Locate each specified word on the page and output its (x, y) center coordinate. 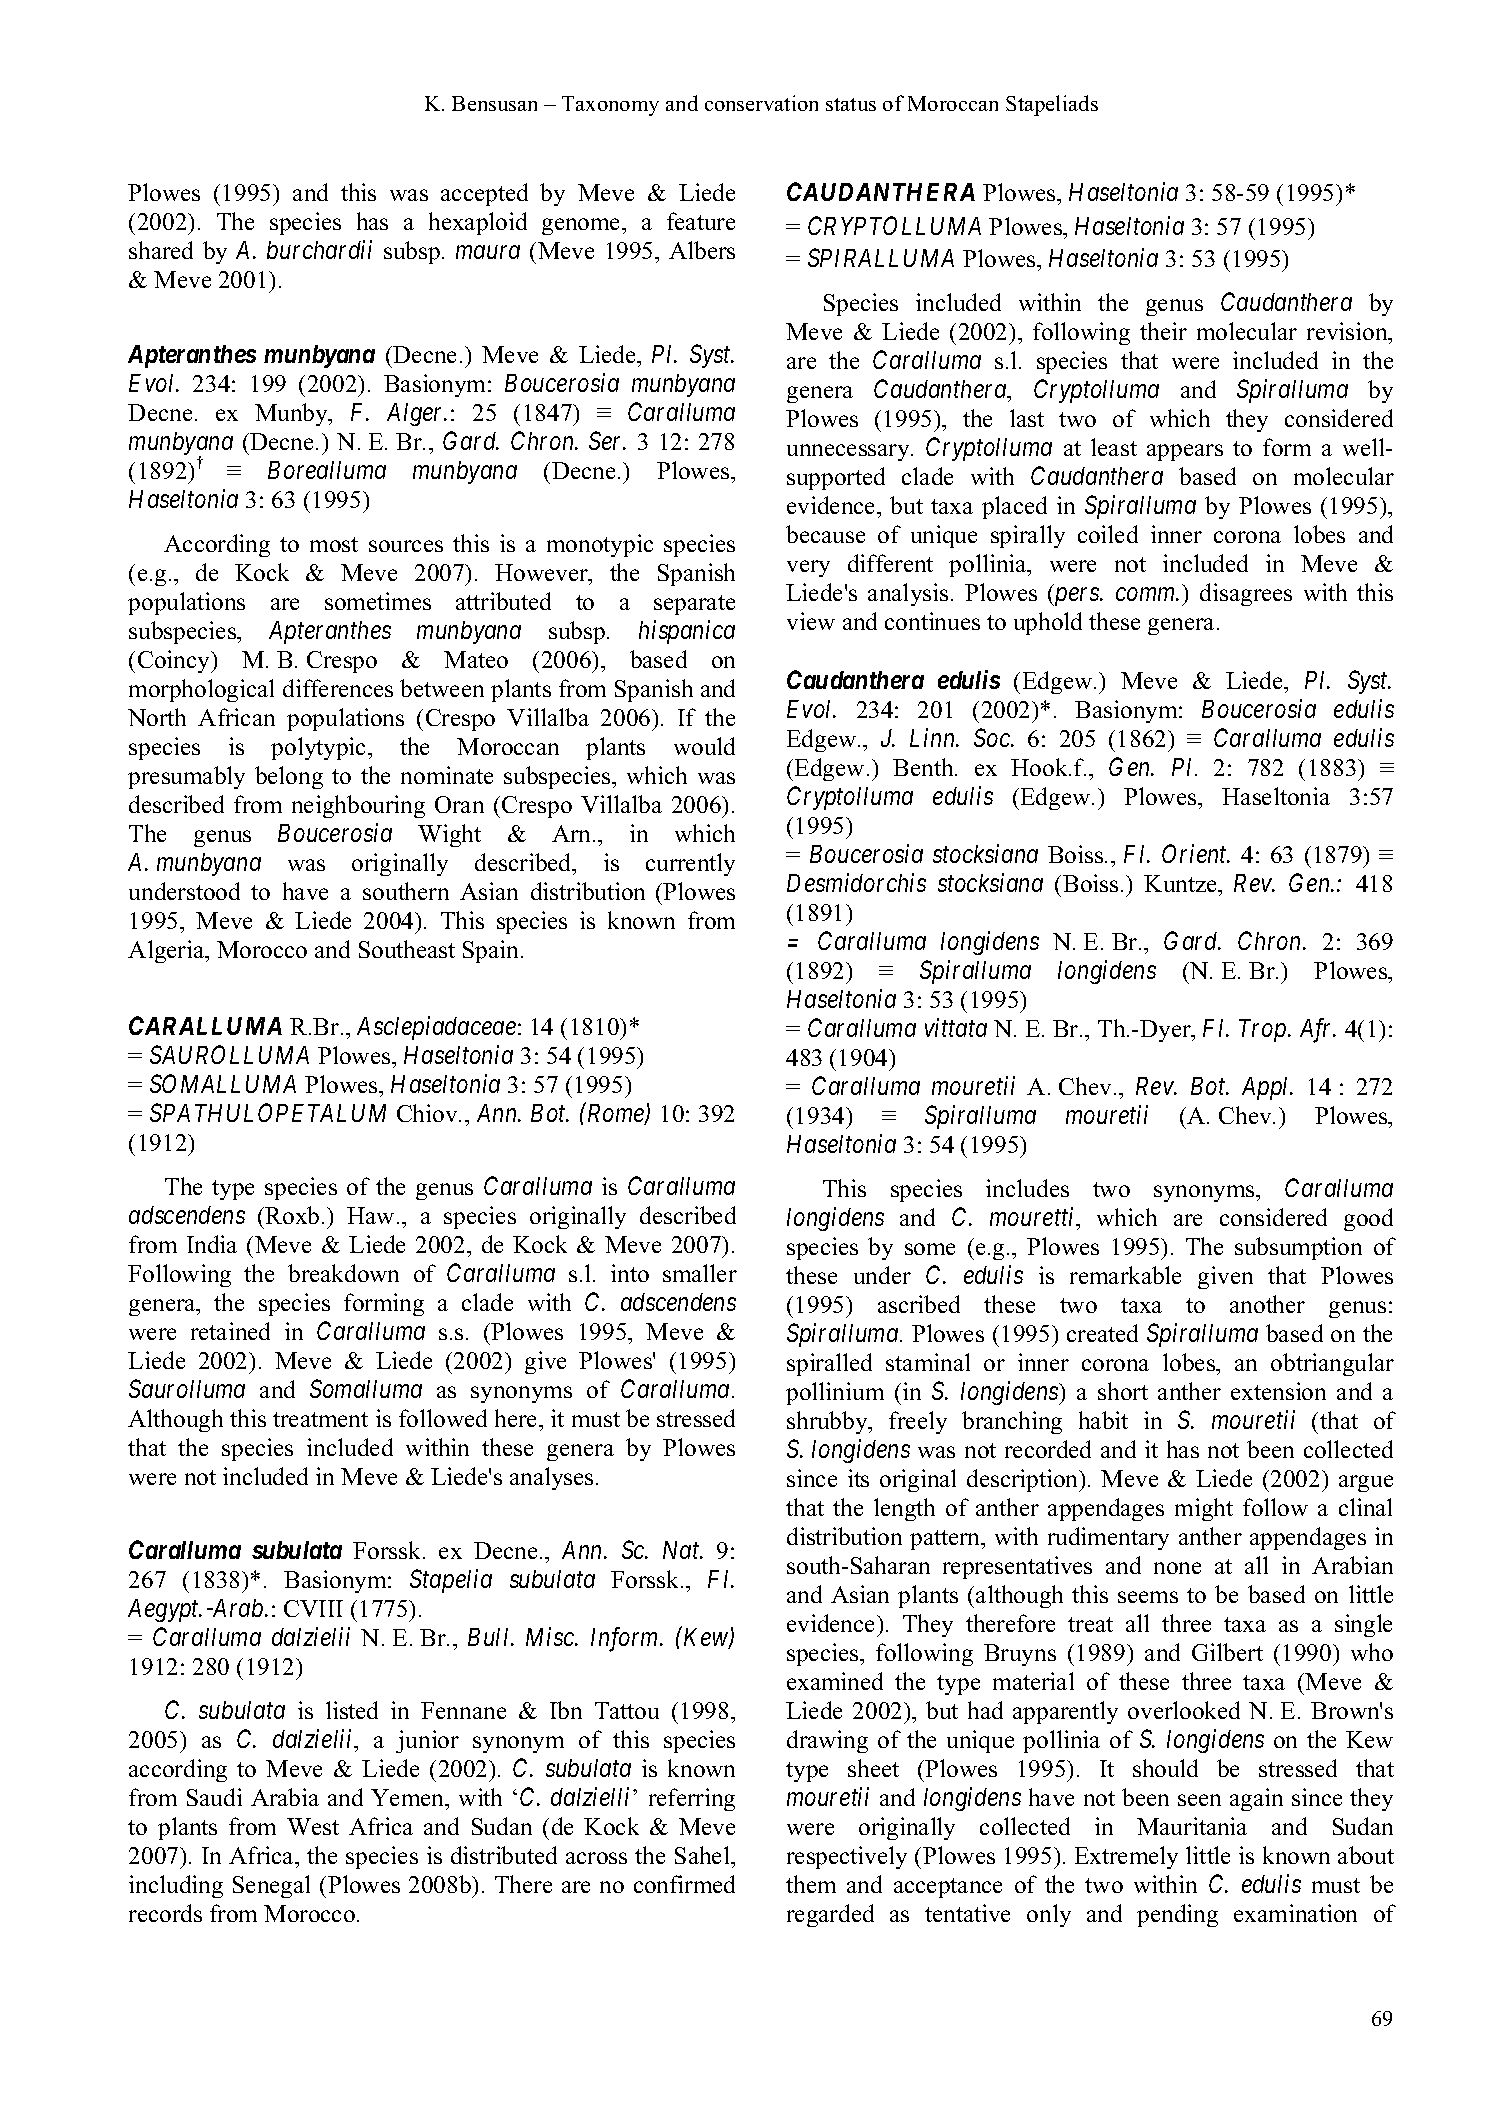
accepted (484, 194)
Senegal (271, 1886)
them (811, 1884)
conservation (761, 103)
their (1163, 331)
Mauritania (1192, 1826)
